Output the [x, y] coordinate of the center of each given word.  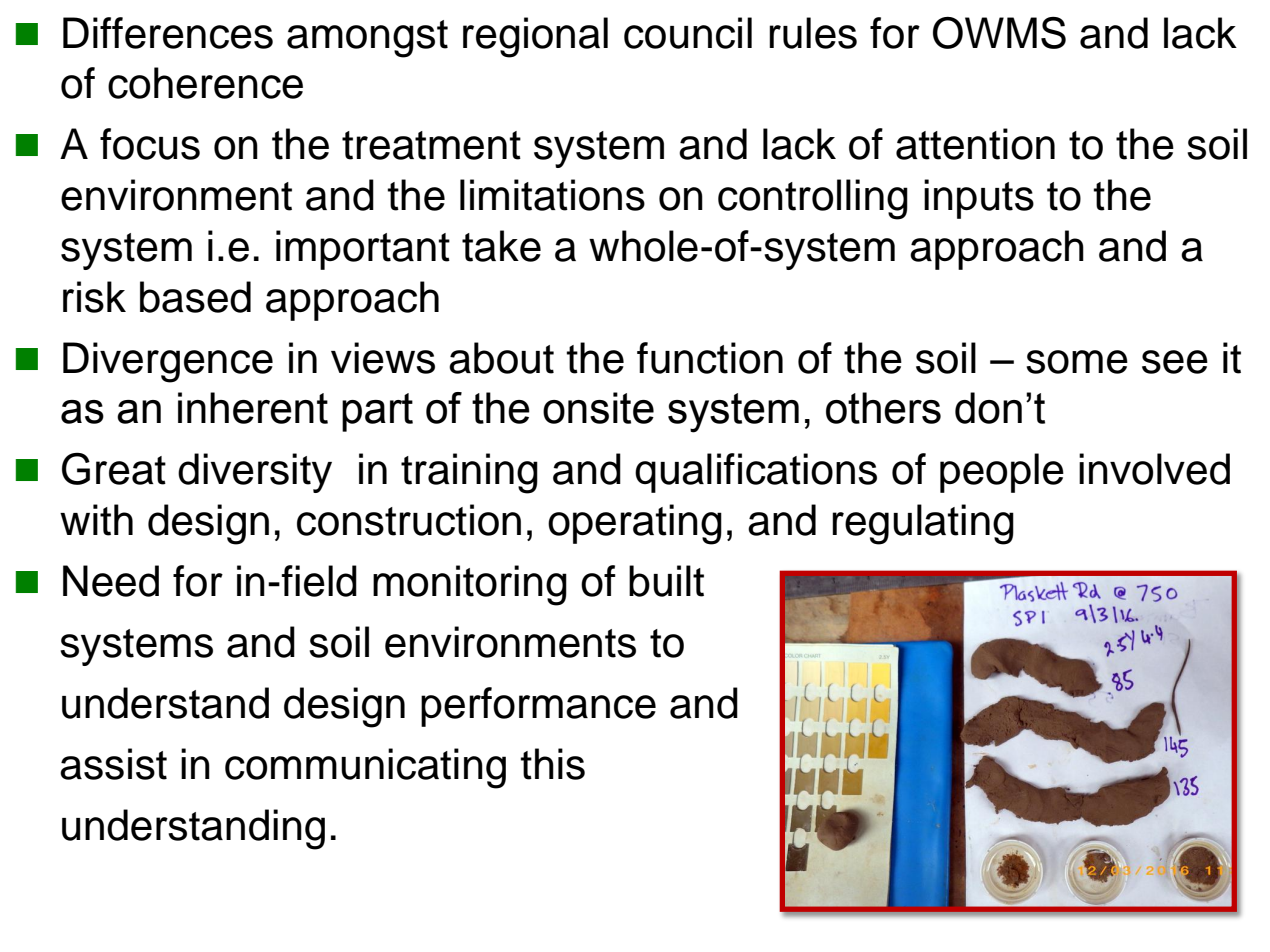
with [96, 520]
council [688, 33]
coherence [205, 83]
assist [113, 764]
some [1077, 362]
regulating [923, 524]
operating [635, 524]
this [552, 764]
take [501, 246]
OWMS [999, 33]
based [195, 297]
